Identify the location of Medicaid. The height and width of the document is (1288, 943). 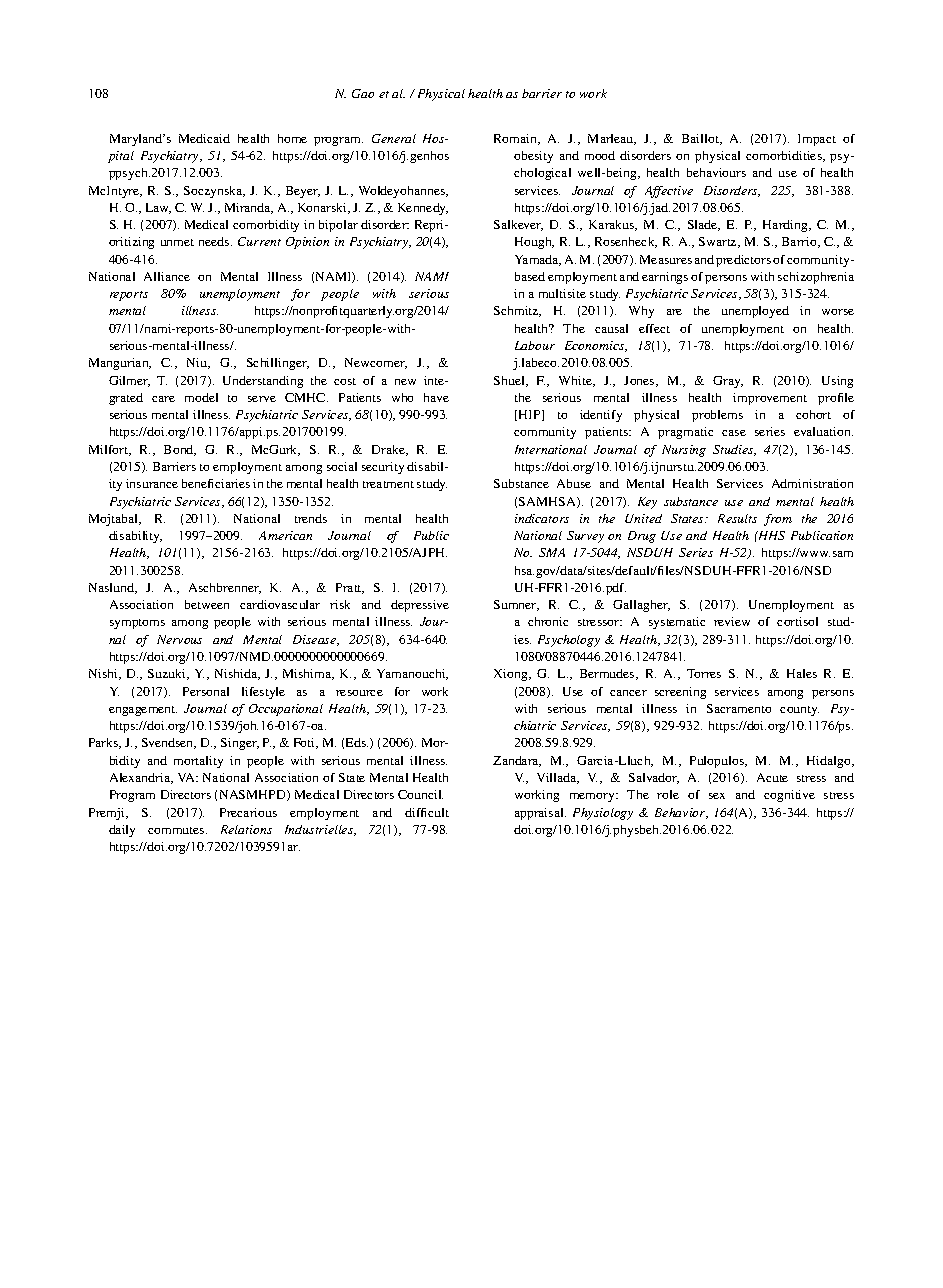
(204, 138).
